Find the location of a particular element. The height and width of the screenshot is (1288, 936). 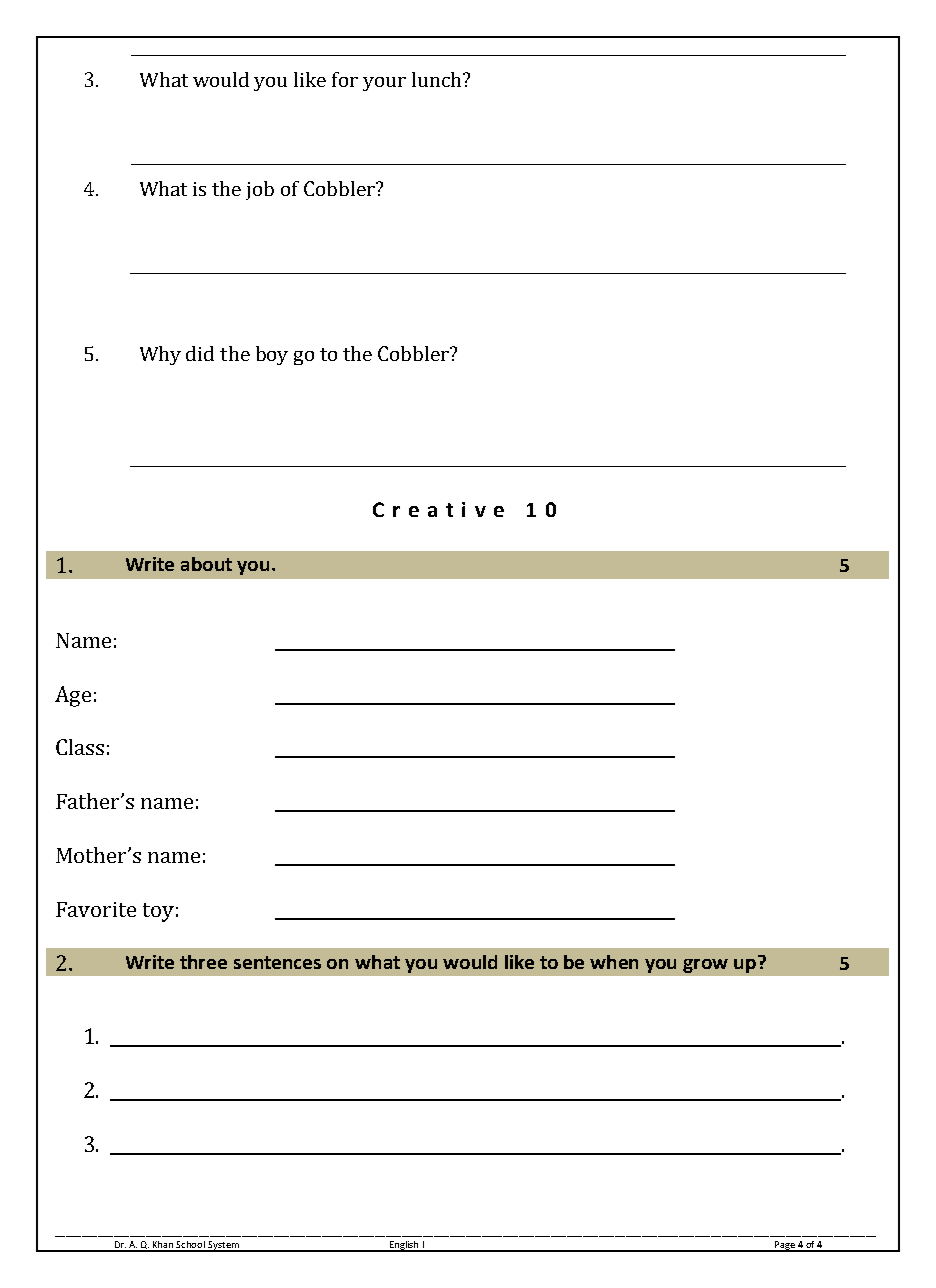

Class is located at coordinates (80, 747).
